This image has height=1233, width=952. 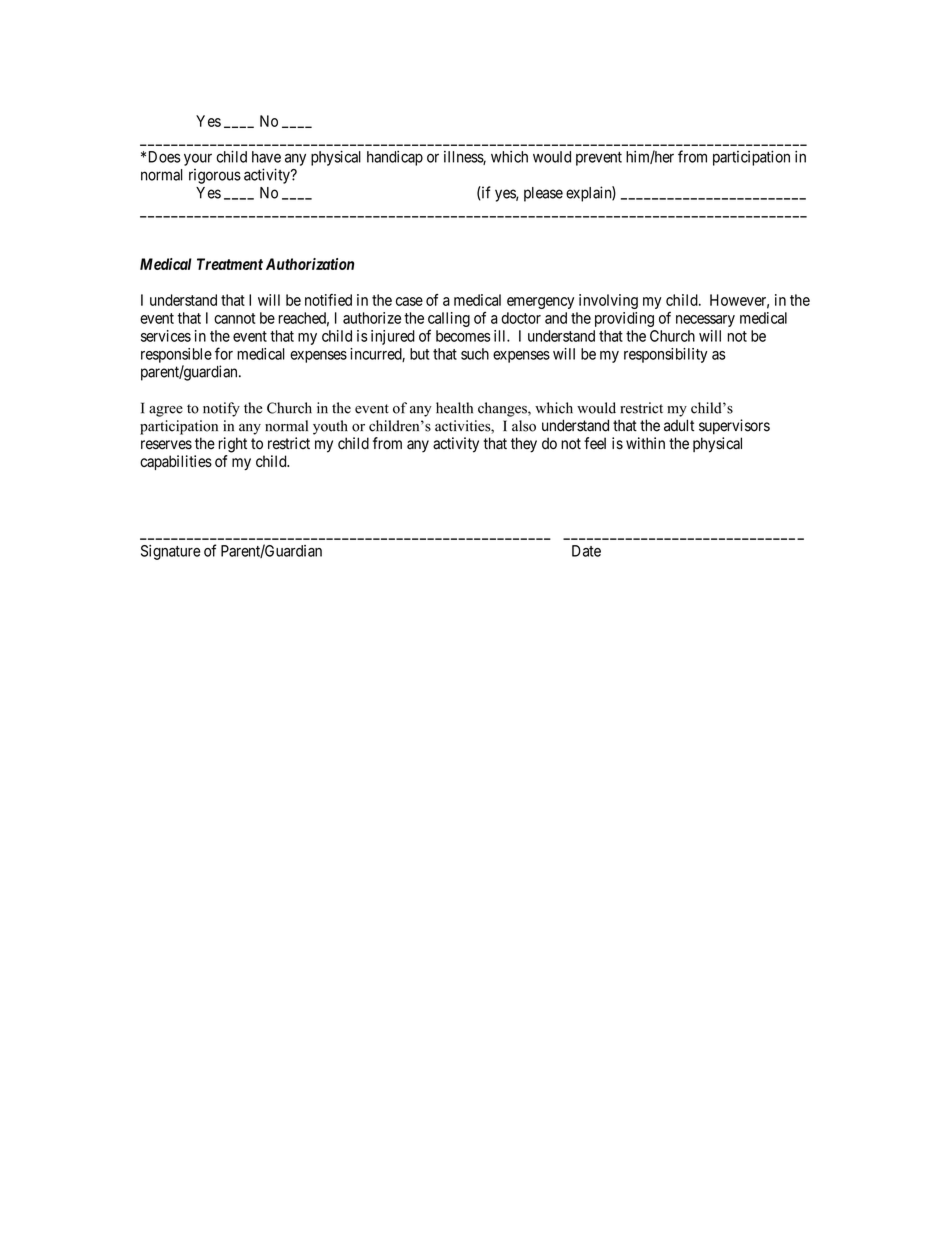 What do you see at coordinates (395, 158) in the image?
I see `handicap` at bounding box center [395, 158].
